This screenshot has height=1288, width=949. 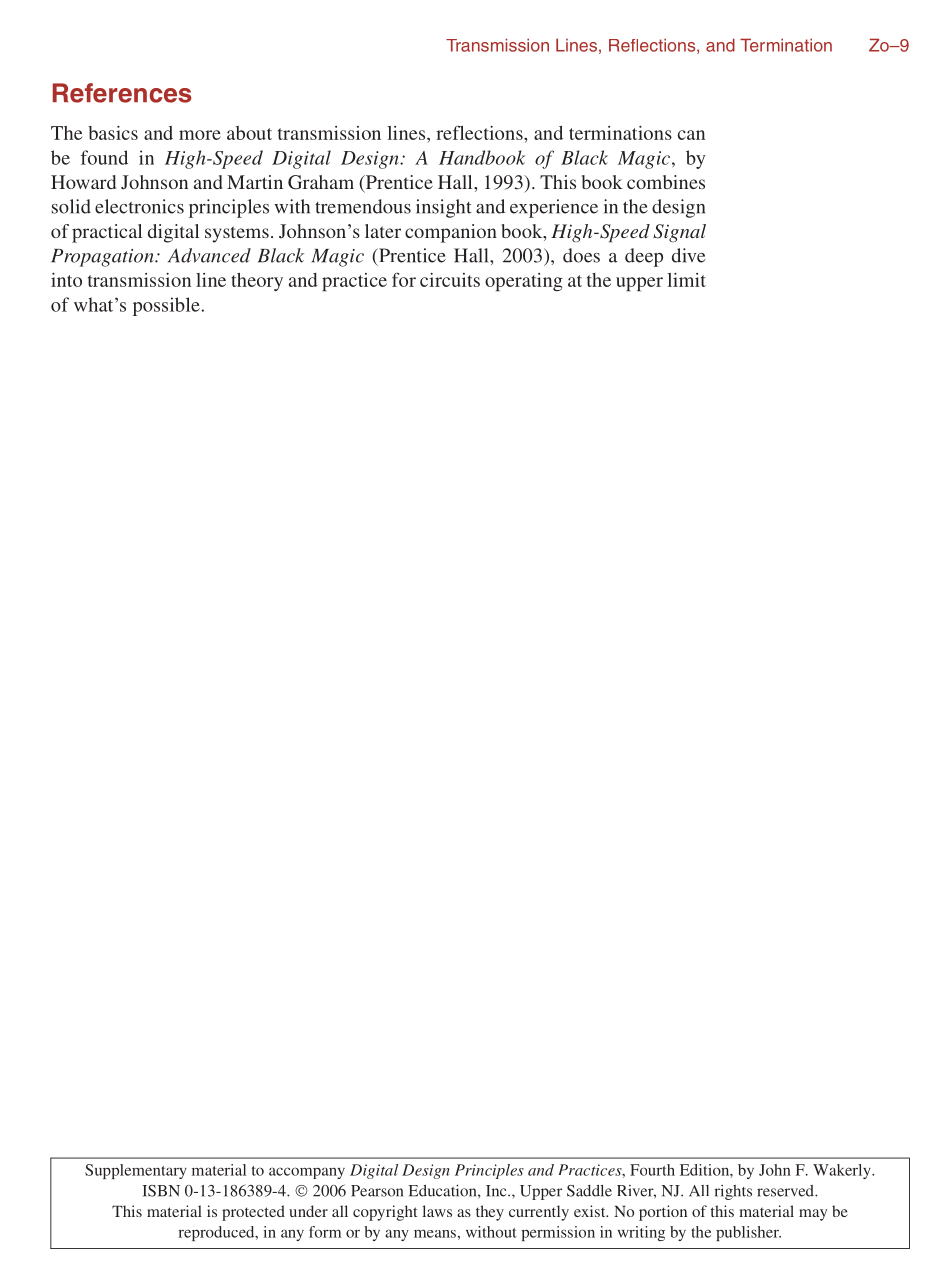 I want to click on limit, so click(x=686, y=280).
